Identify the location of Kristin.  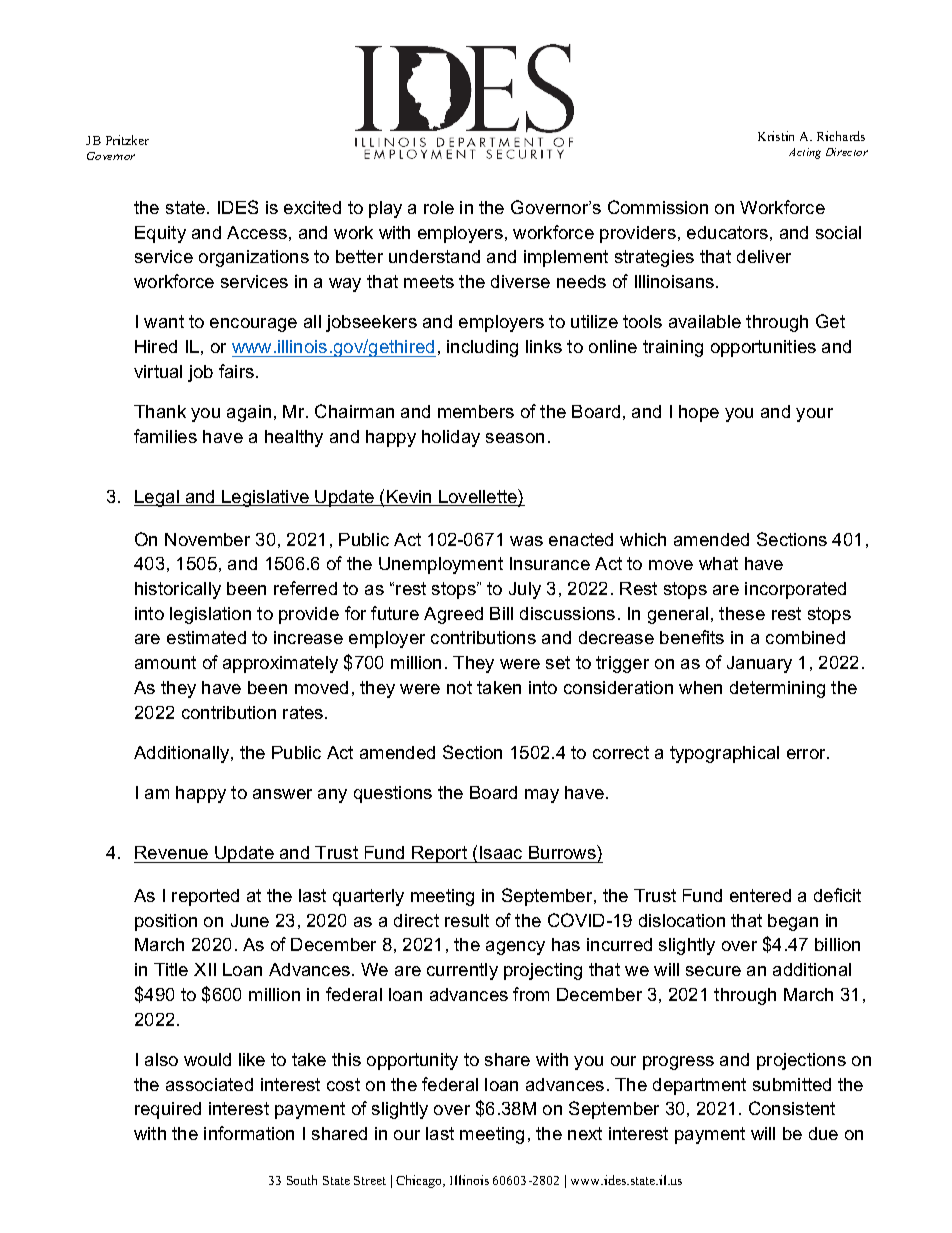
(776, 136).
